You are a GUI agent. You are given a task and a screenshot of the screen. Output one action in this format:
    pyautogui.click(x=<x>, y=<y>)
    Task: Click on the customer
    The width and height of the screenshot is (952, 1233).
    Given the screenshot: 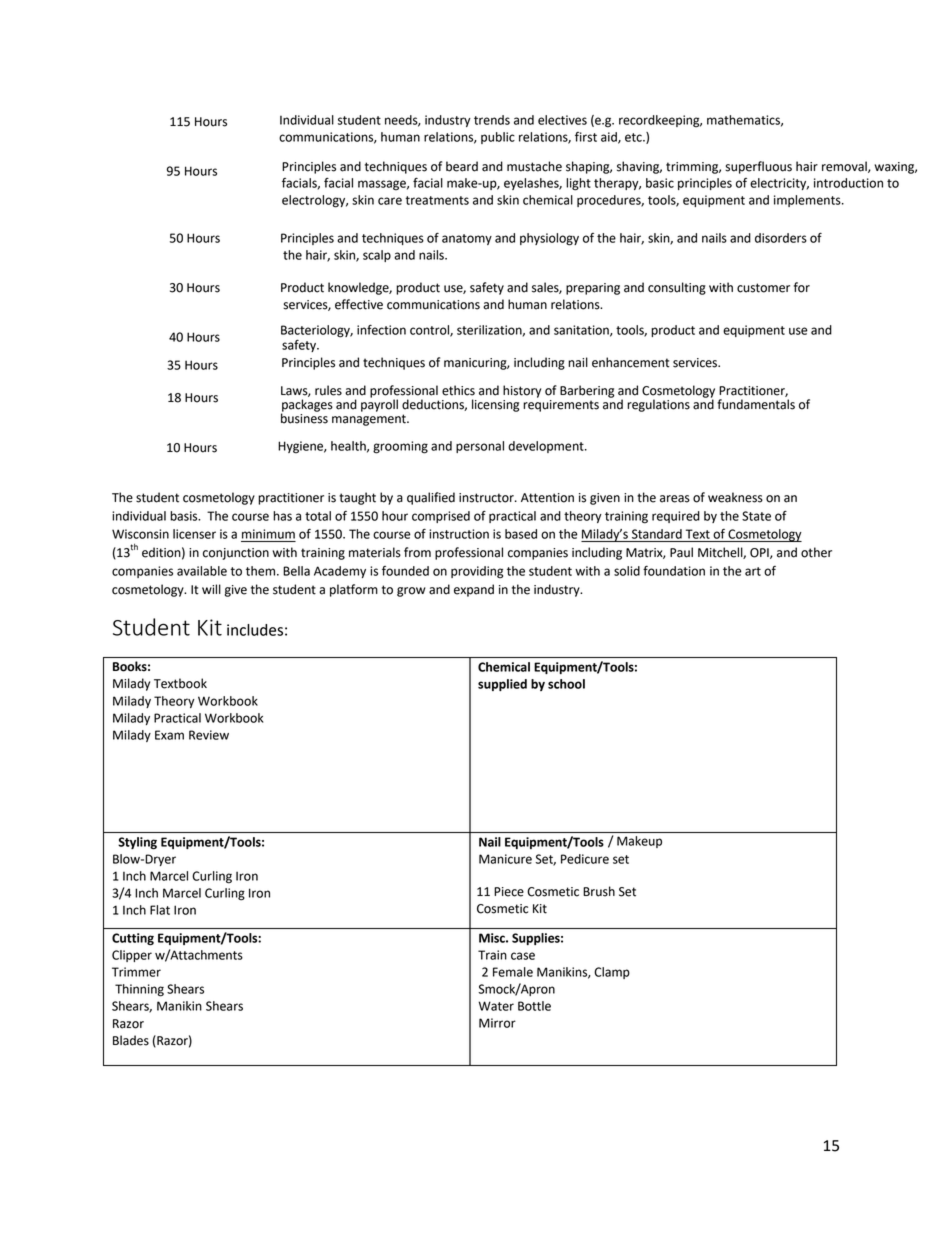 What is the action you would take?
    pyautogui.click(x=763, y=288)
